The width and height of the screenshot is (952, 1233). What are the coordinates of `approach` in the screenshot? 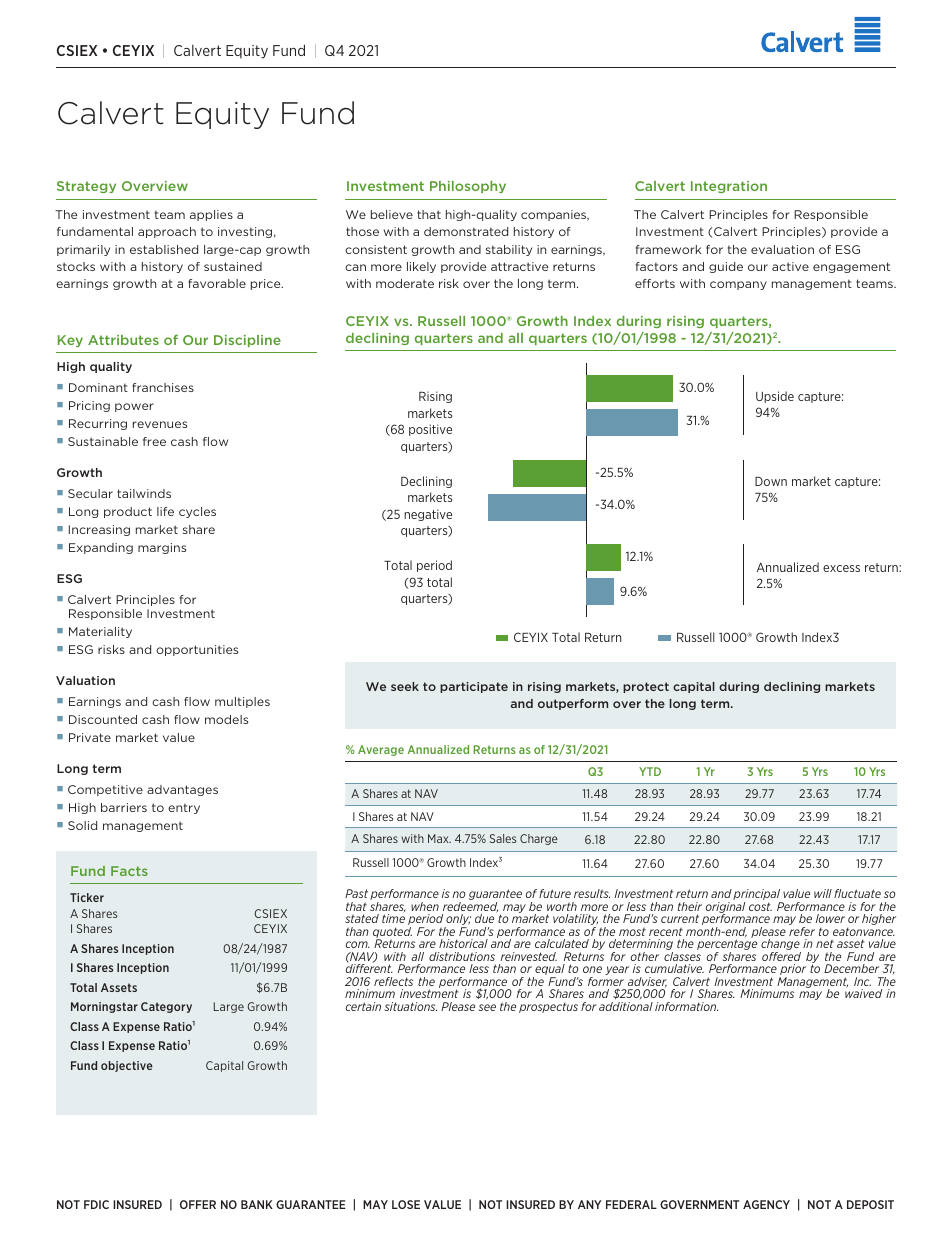 It's located at (167, 232).
